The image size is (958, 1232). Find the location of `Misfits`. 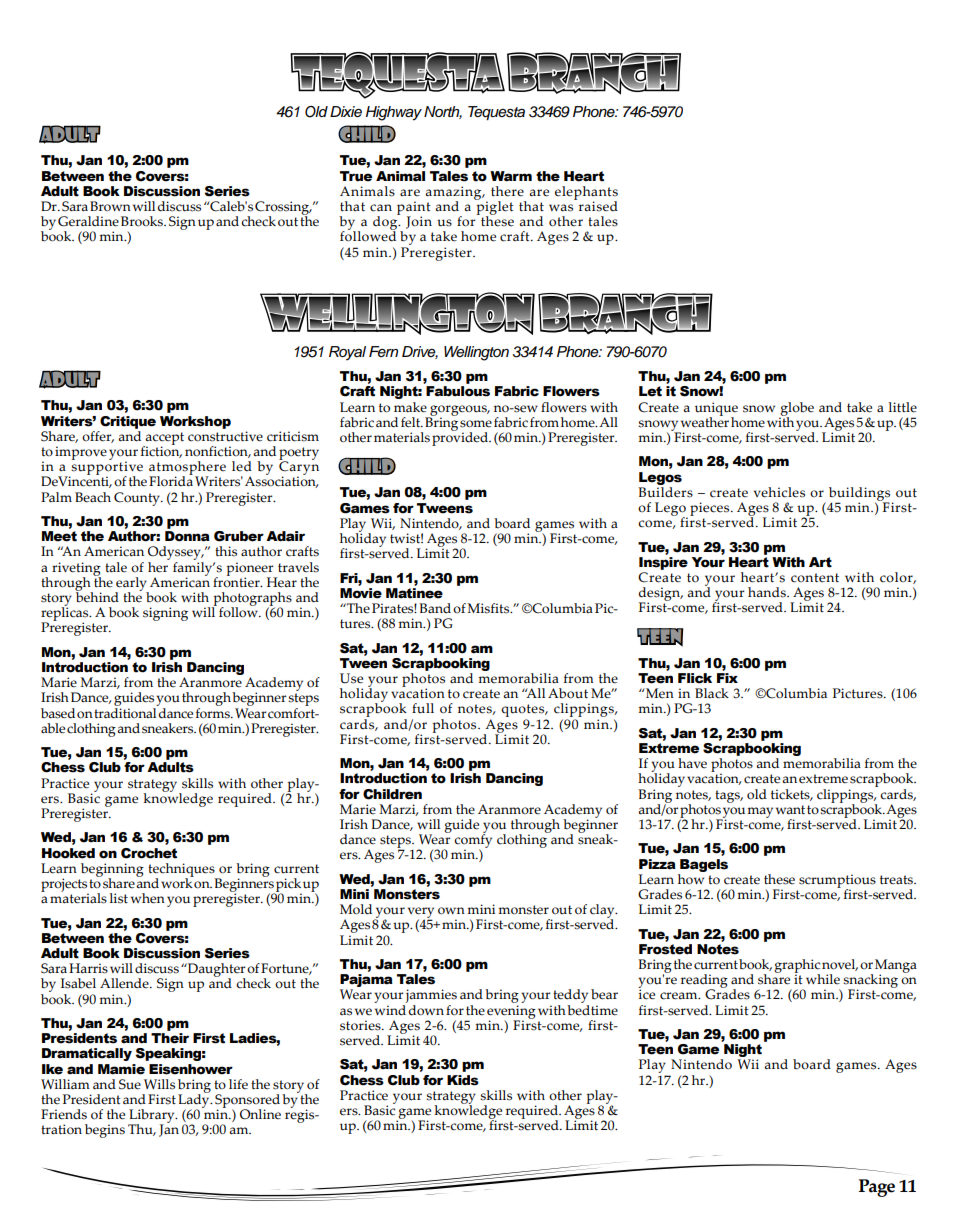

Misfits is located at coordinates (489, 608).
